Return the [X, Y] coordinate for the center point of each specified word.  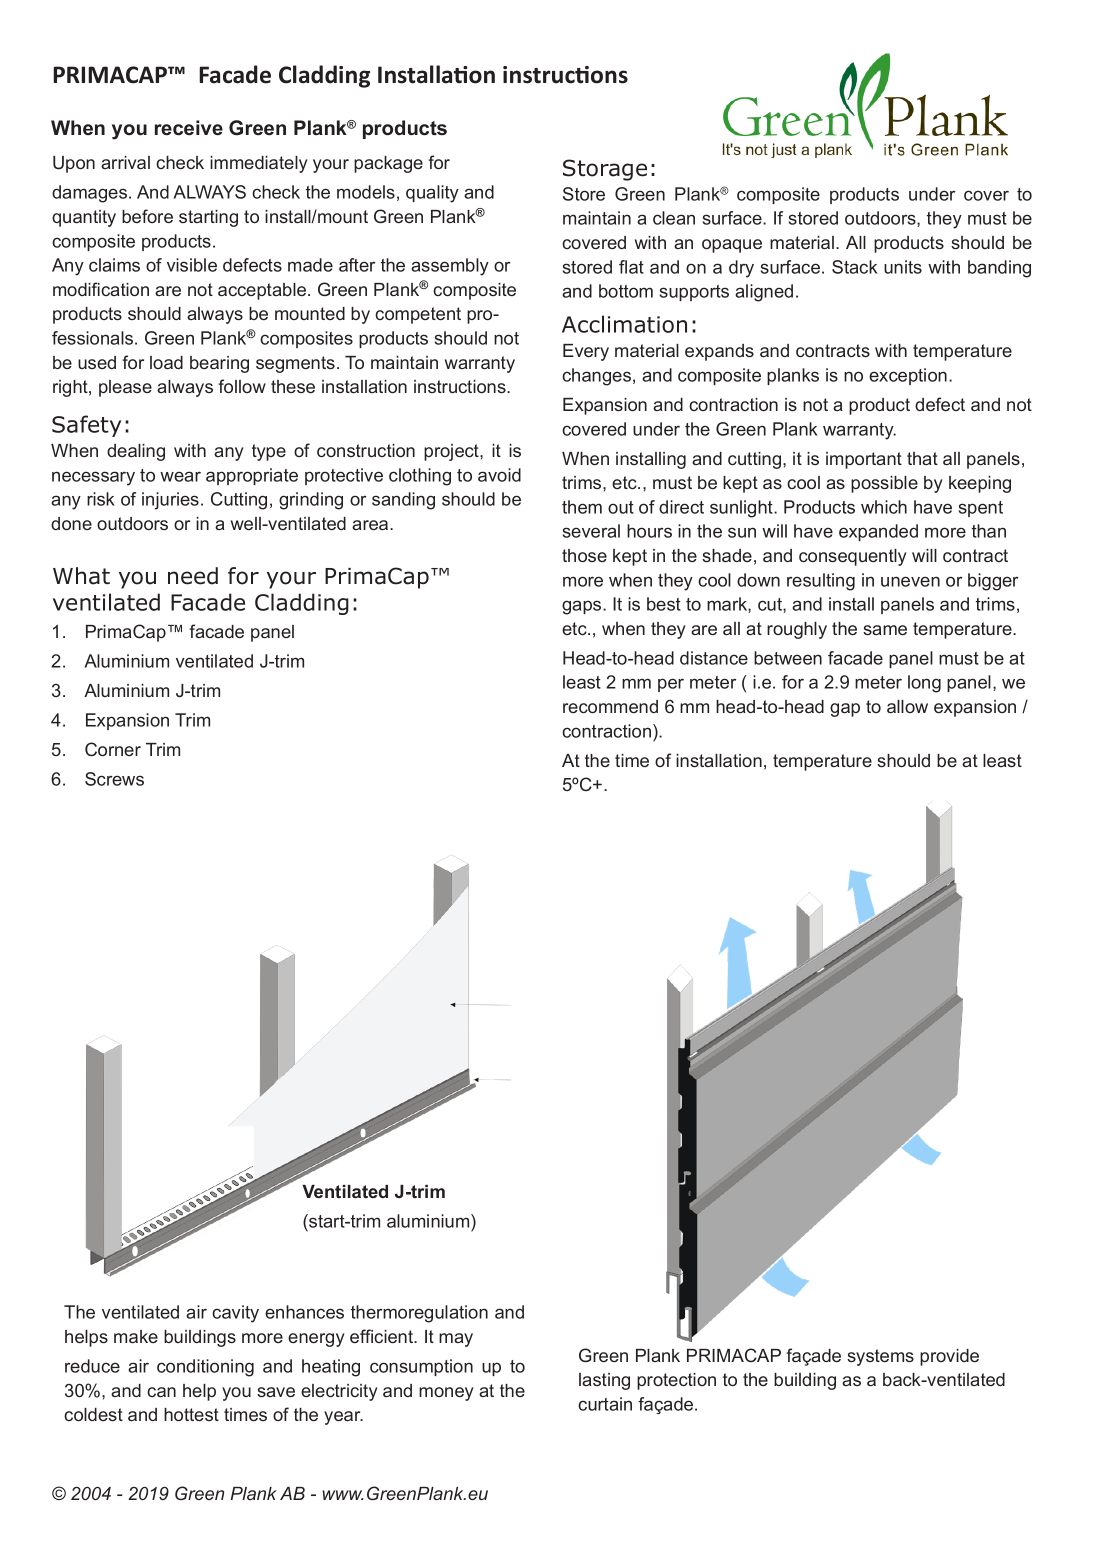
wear [180, 476]
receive [189, 128]
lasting [604, 1381]
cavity [235, 1314]
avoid [499, 475]
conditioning [205, 1368]
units [903, 267]
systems [880, 1357]
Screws [114, 779]
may [456, 1340]
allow [907, 706]
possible [884, 484]
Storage [605, 170]
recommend [610, 706]
